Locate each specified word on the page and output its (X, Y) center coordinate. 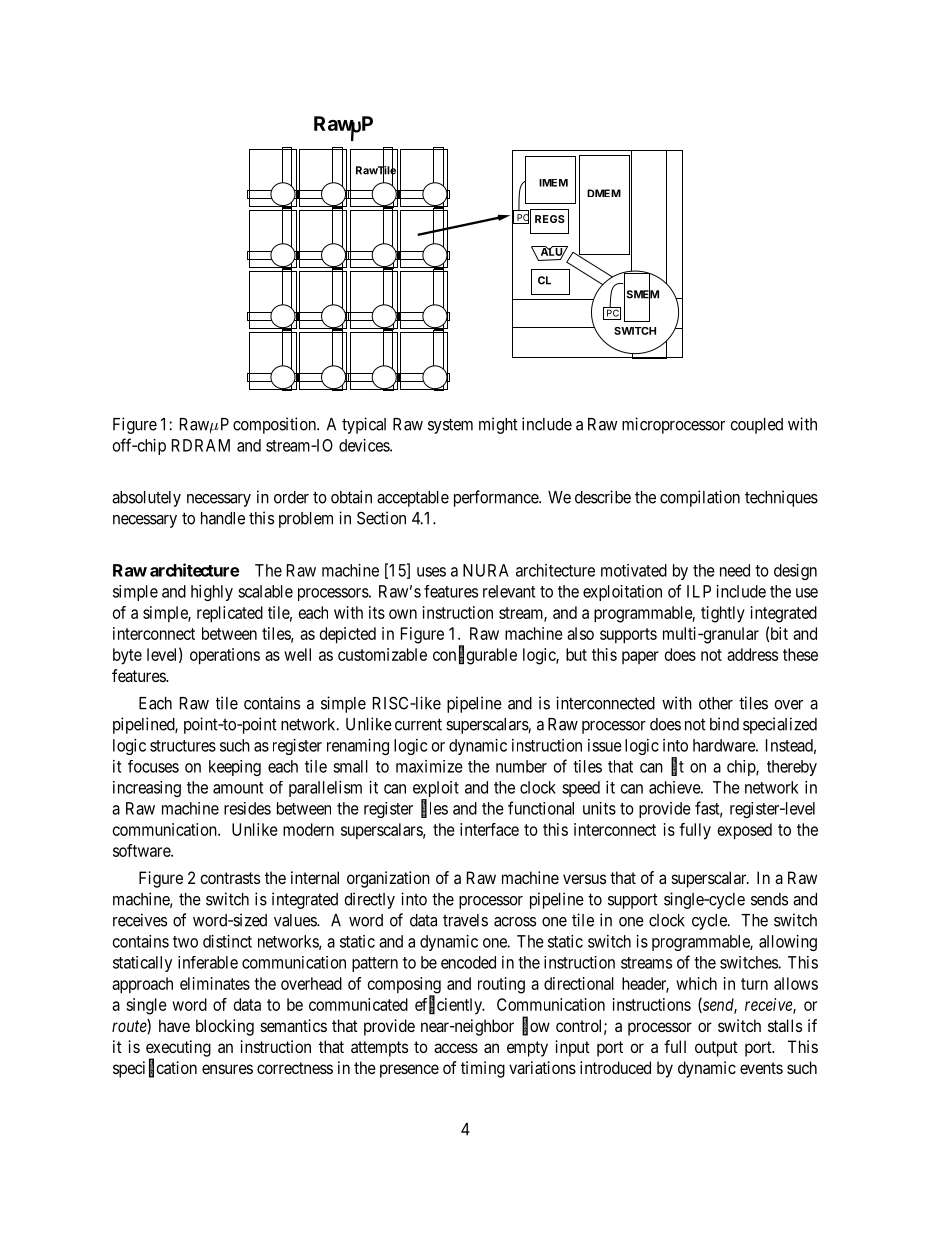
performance (497, 498)
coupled (756, 426)
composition (275, 425)
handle (223, 518)
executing (178, 1049)
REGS (550, 219)
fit (677, 767)
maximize (429, 766)
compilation (700, 498)
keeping (235, 768)
